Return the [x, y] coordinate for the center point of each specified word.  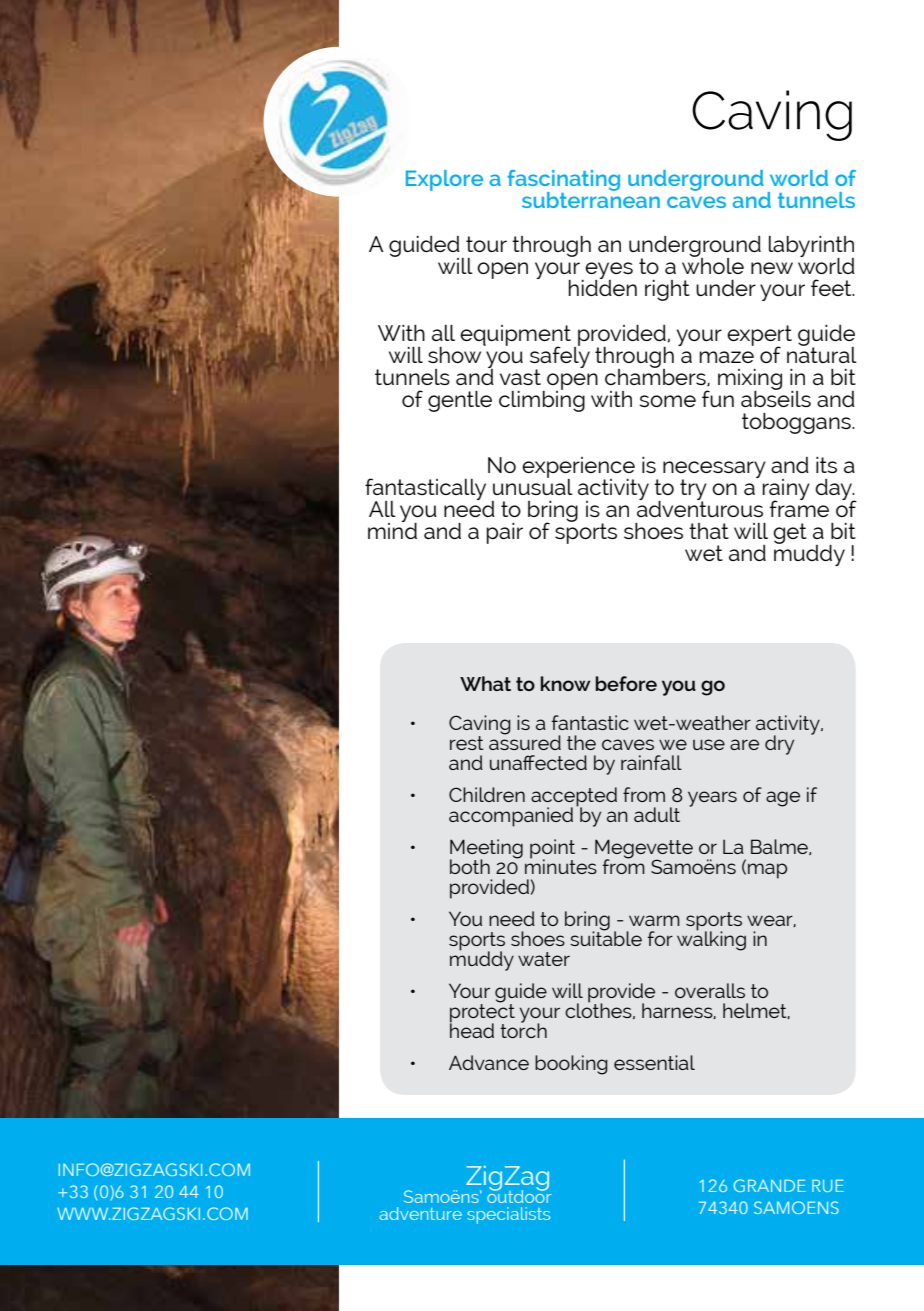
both [470, 866]
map [767, 871]
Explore [444, 180]
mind [392, 529]
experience [578, 468]
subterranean [591, 199]
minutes [561, 865]
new [772, 268]
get [790, 533]
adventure [420, 1213]
